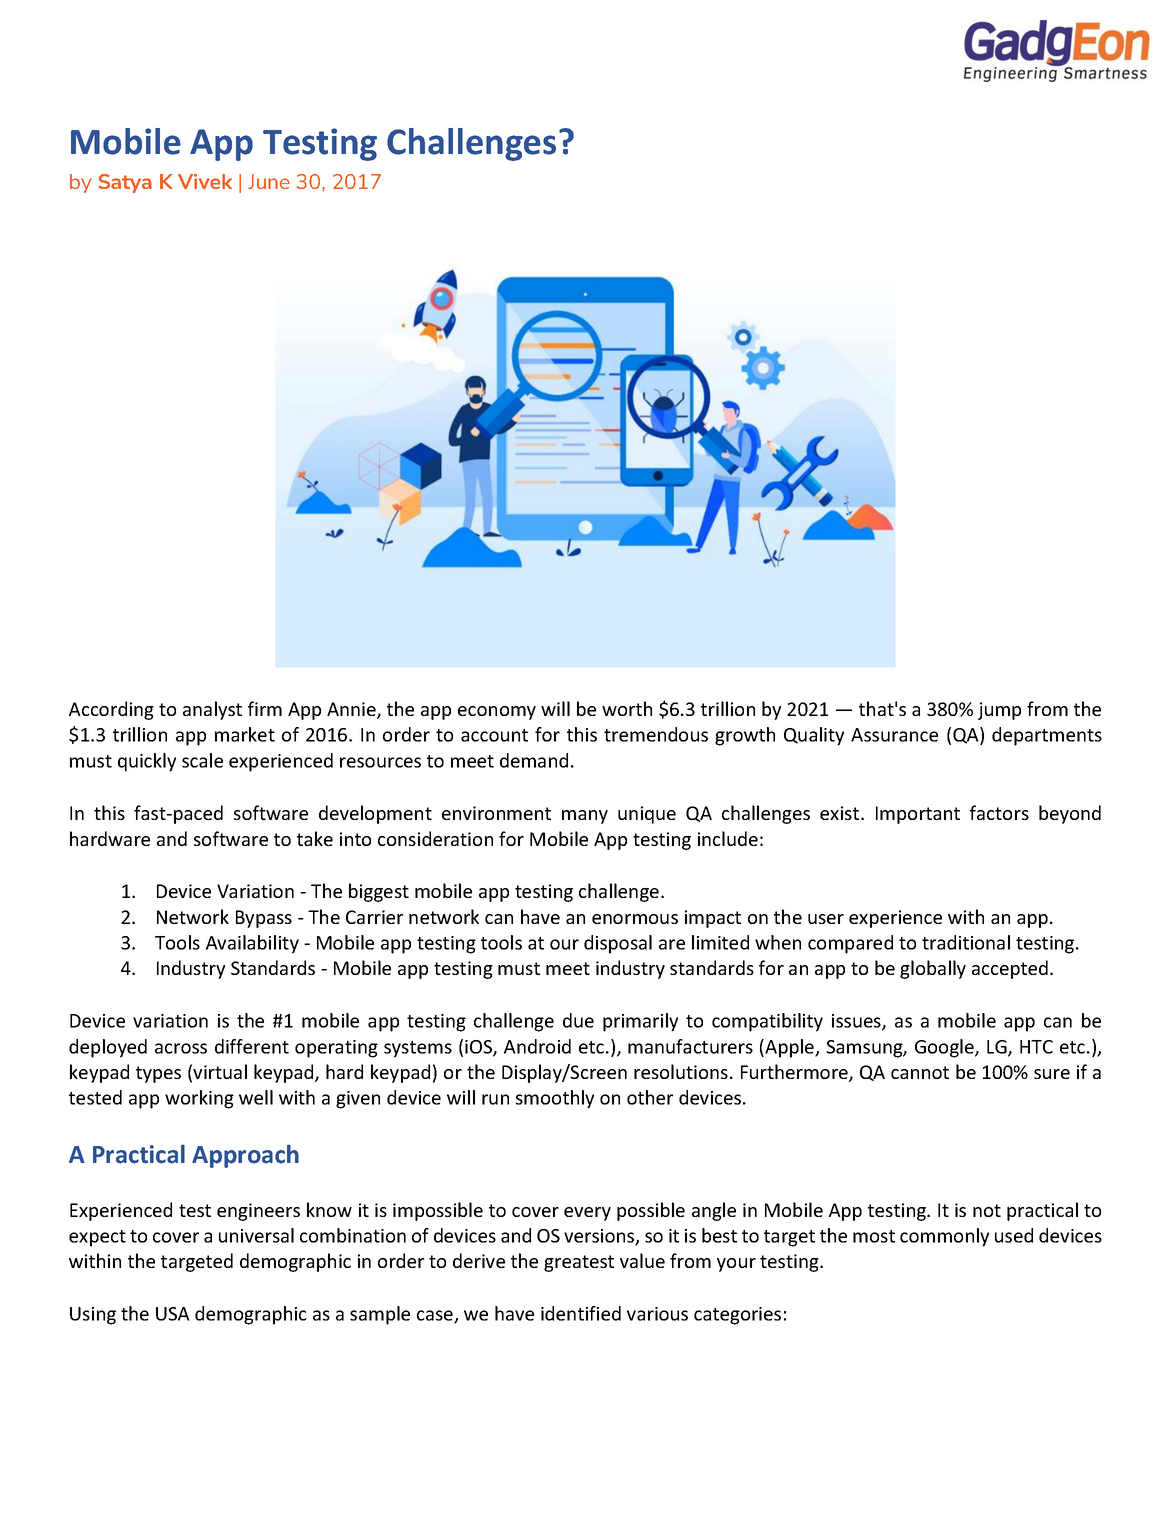 The image size is (1171, 1515). What do you see at coordinates (627, 708) in the page?
I see `worth` at bounding box center [627, 708].
